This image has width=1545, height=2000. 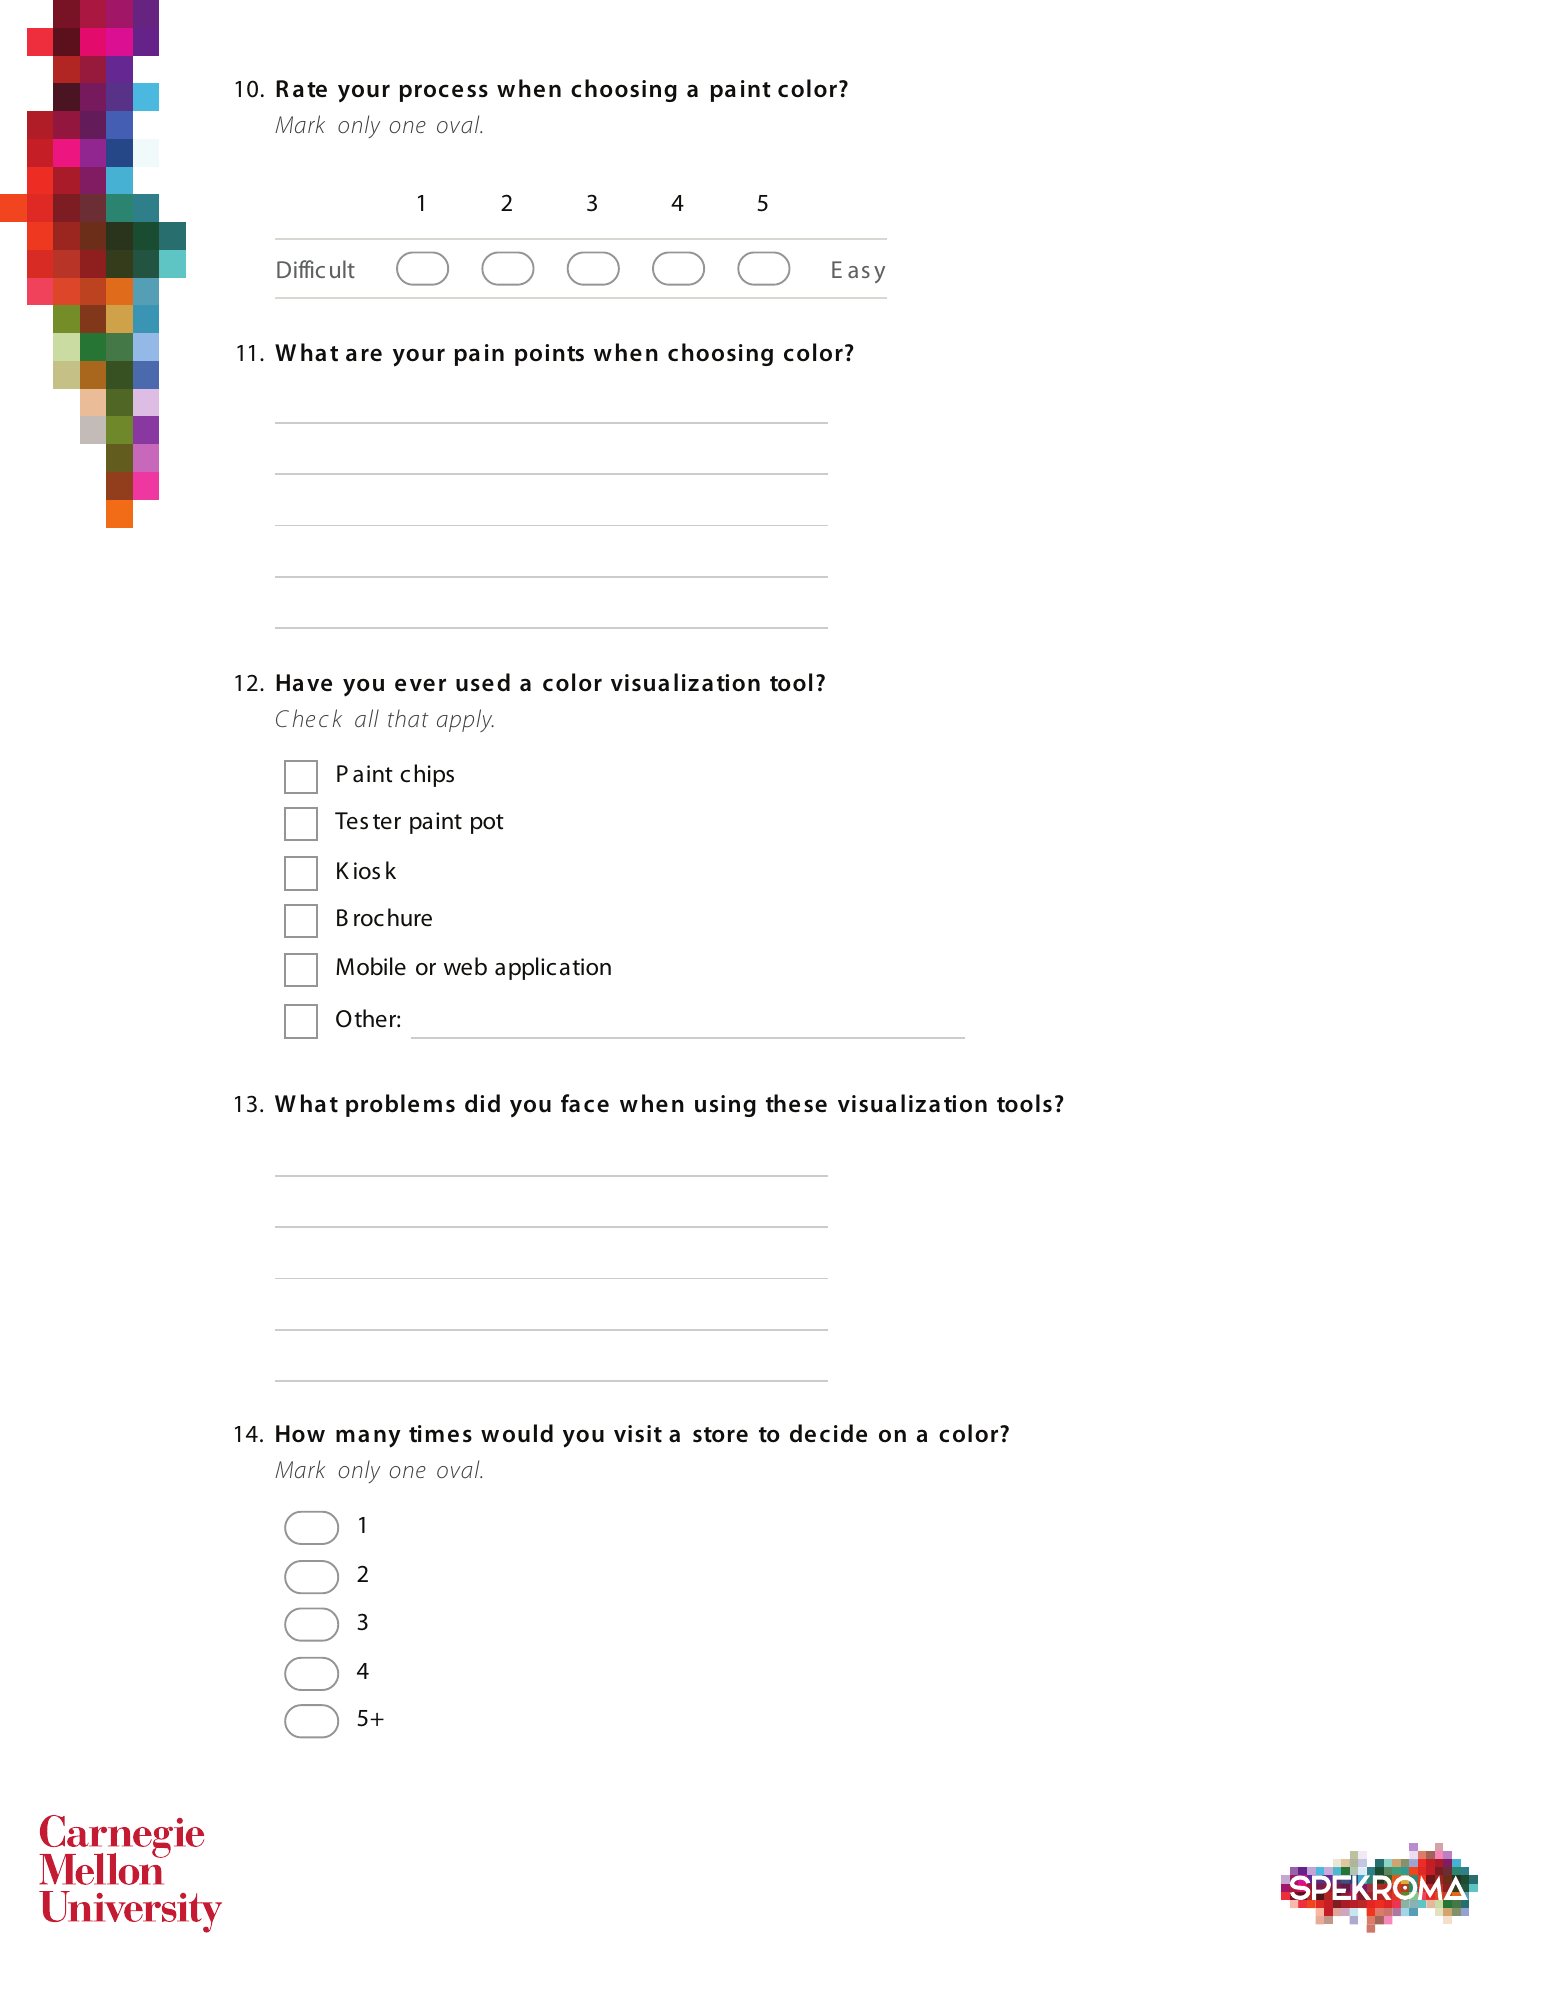 What do you see at coordinates (420, 685) in the image?
I see `ever` at bounding box center [420, 685].
